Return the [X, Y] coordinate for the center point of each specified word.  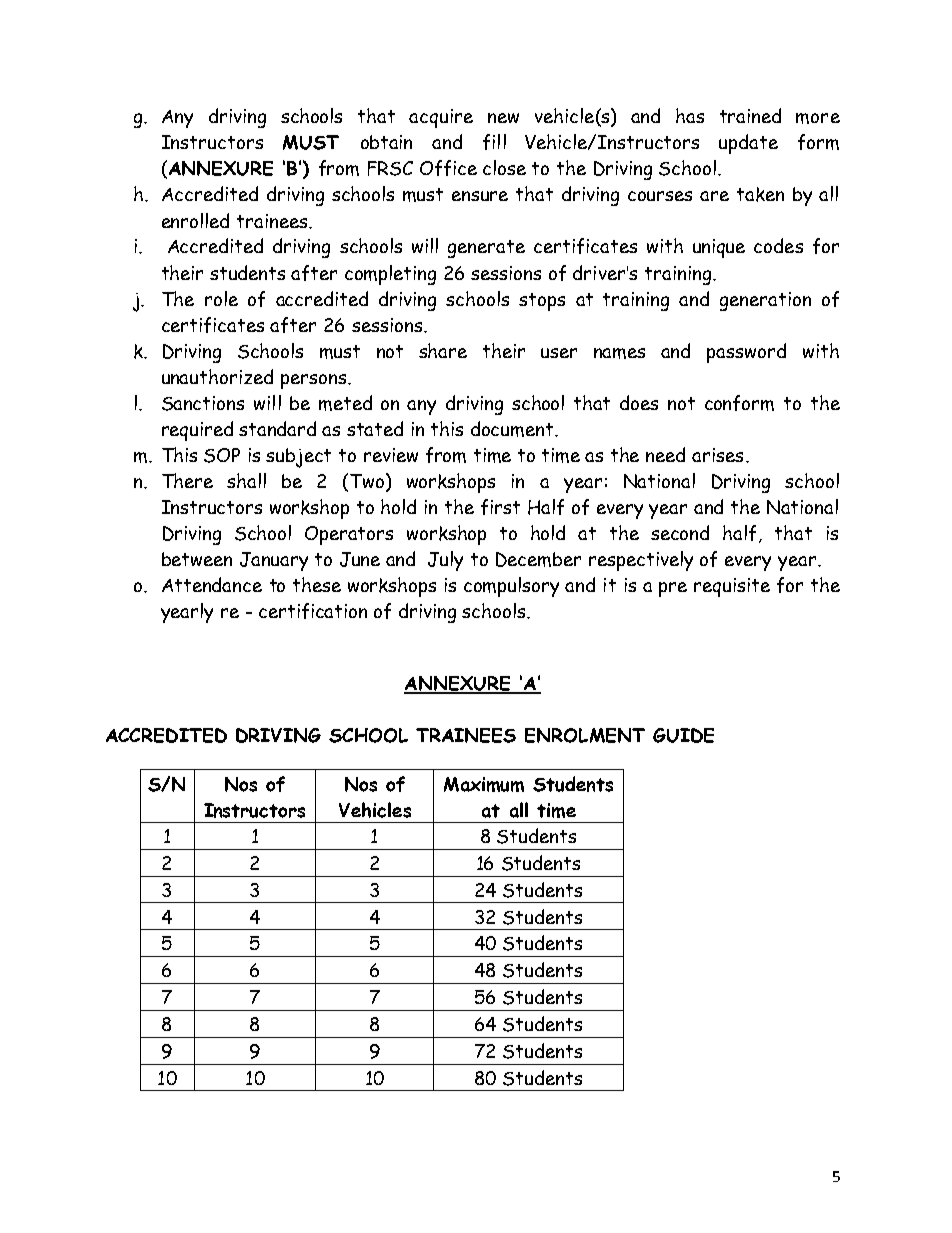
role [221, 298]
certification [313, 611]
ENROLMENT [585, 735]
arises [717, 455]
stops [542, 302]
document [513, 429]
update [748, 144]
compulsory [511, 587]
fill [494, 142]
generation [765, 301]
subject [298, 458]
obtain [386, 142]
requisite [732, 587]
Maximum [484, 784]
